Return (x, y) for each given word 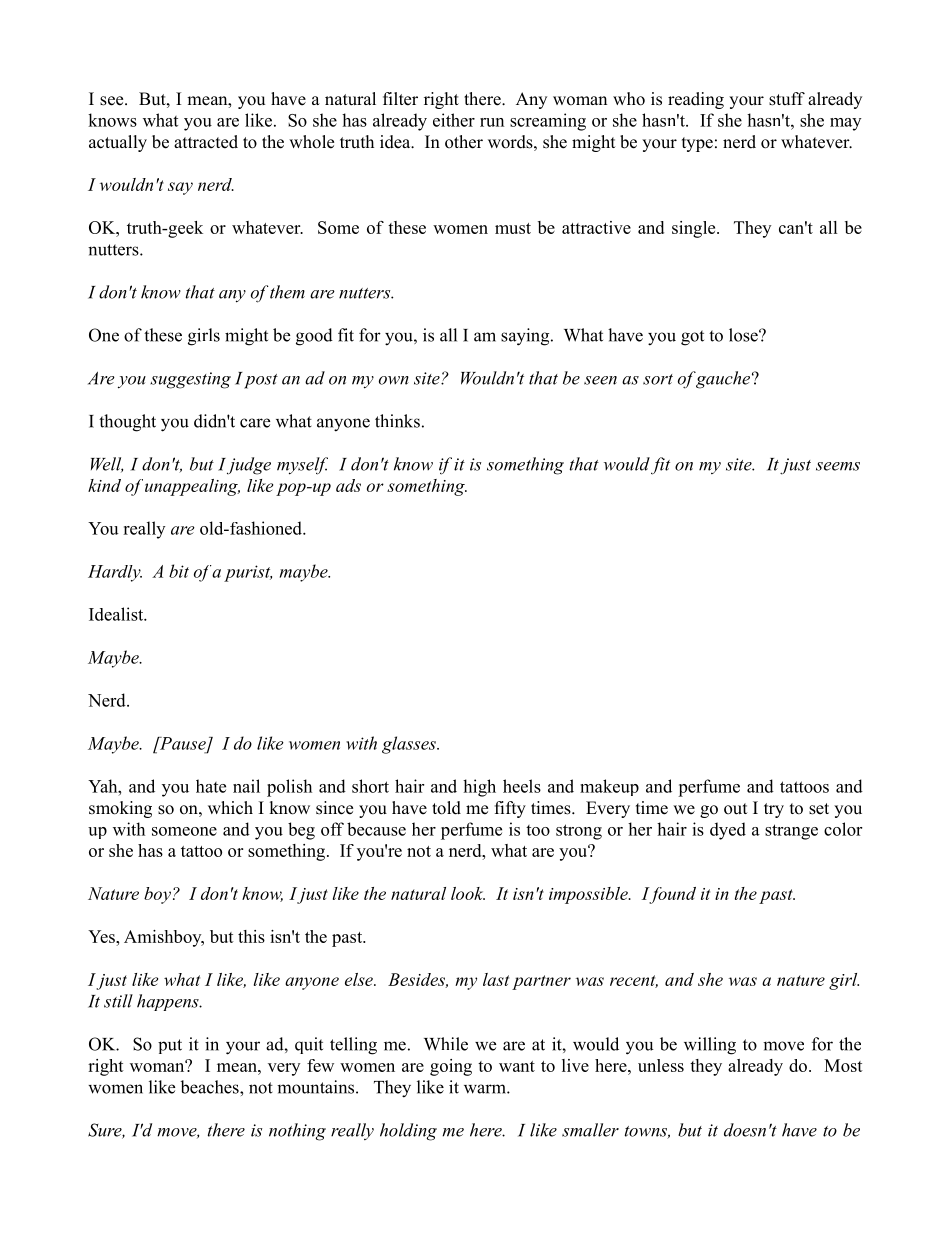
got (692, 338)
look (468, 893)
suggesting (190, 380)
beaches (210, 1087)
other (464, 142)
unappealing (192, 487)
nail (246, 786)
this (251, 936)
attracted (206, 142)
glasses (410, 745)
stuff (787, 99)
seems (838, 466)
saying (526, 337)
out (735, 809)
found (672, 895)
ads (348, 485)
